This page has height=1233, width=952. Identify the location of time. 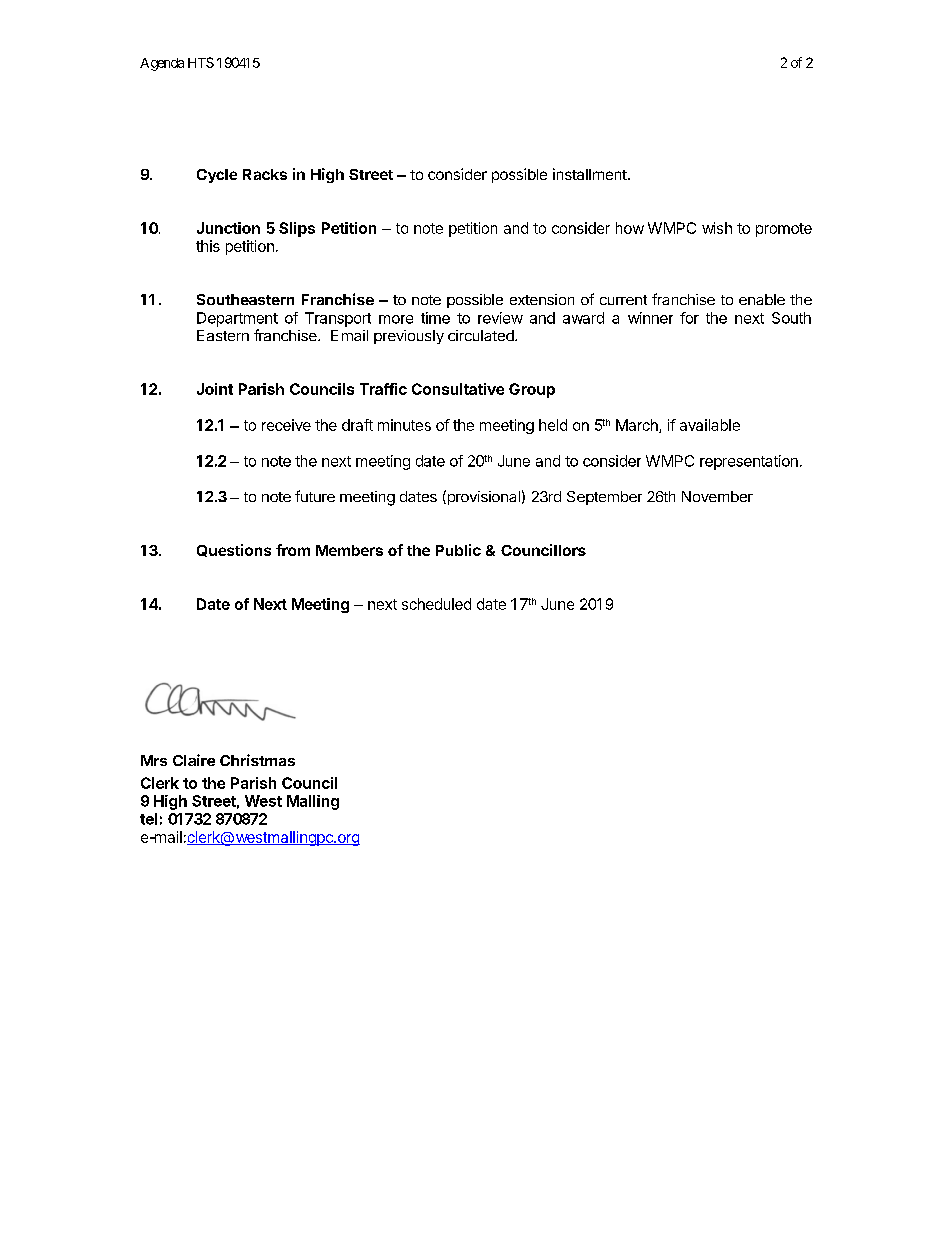
(435, 318).
